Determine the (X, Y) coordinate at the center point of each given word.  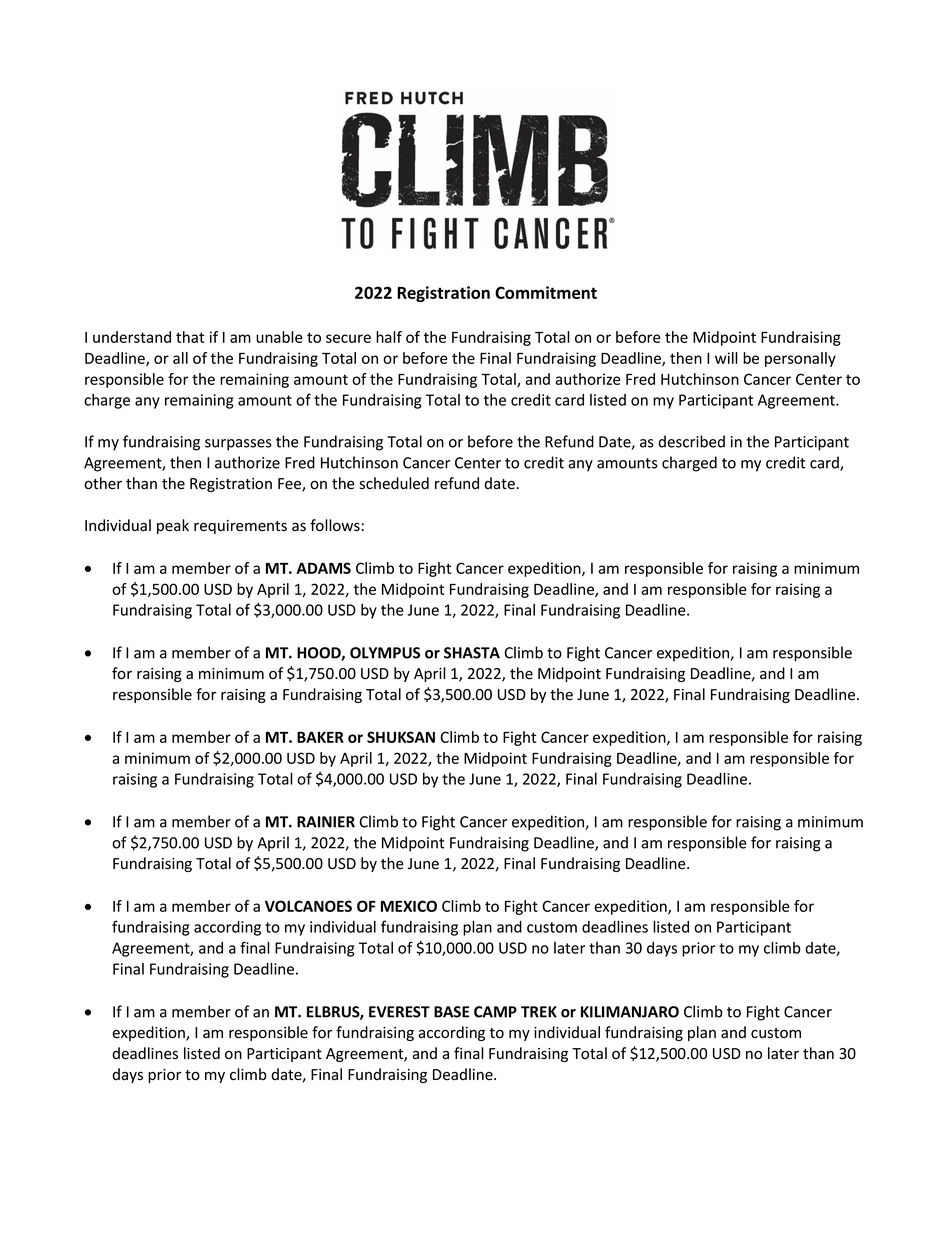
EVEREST (399, 1012)
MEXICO (409, 906)
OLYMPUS (385, 653)
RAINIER (326, 822)
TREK (539, 1012)
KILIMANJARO (630, 1012)
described (691, 441)
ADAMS (324, 568)
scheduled (394, 483)
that (190, 337)
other (103, 483)
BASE (451, 1012)
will (726, 358)
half (389, 337)
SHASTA (472, 653)
